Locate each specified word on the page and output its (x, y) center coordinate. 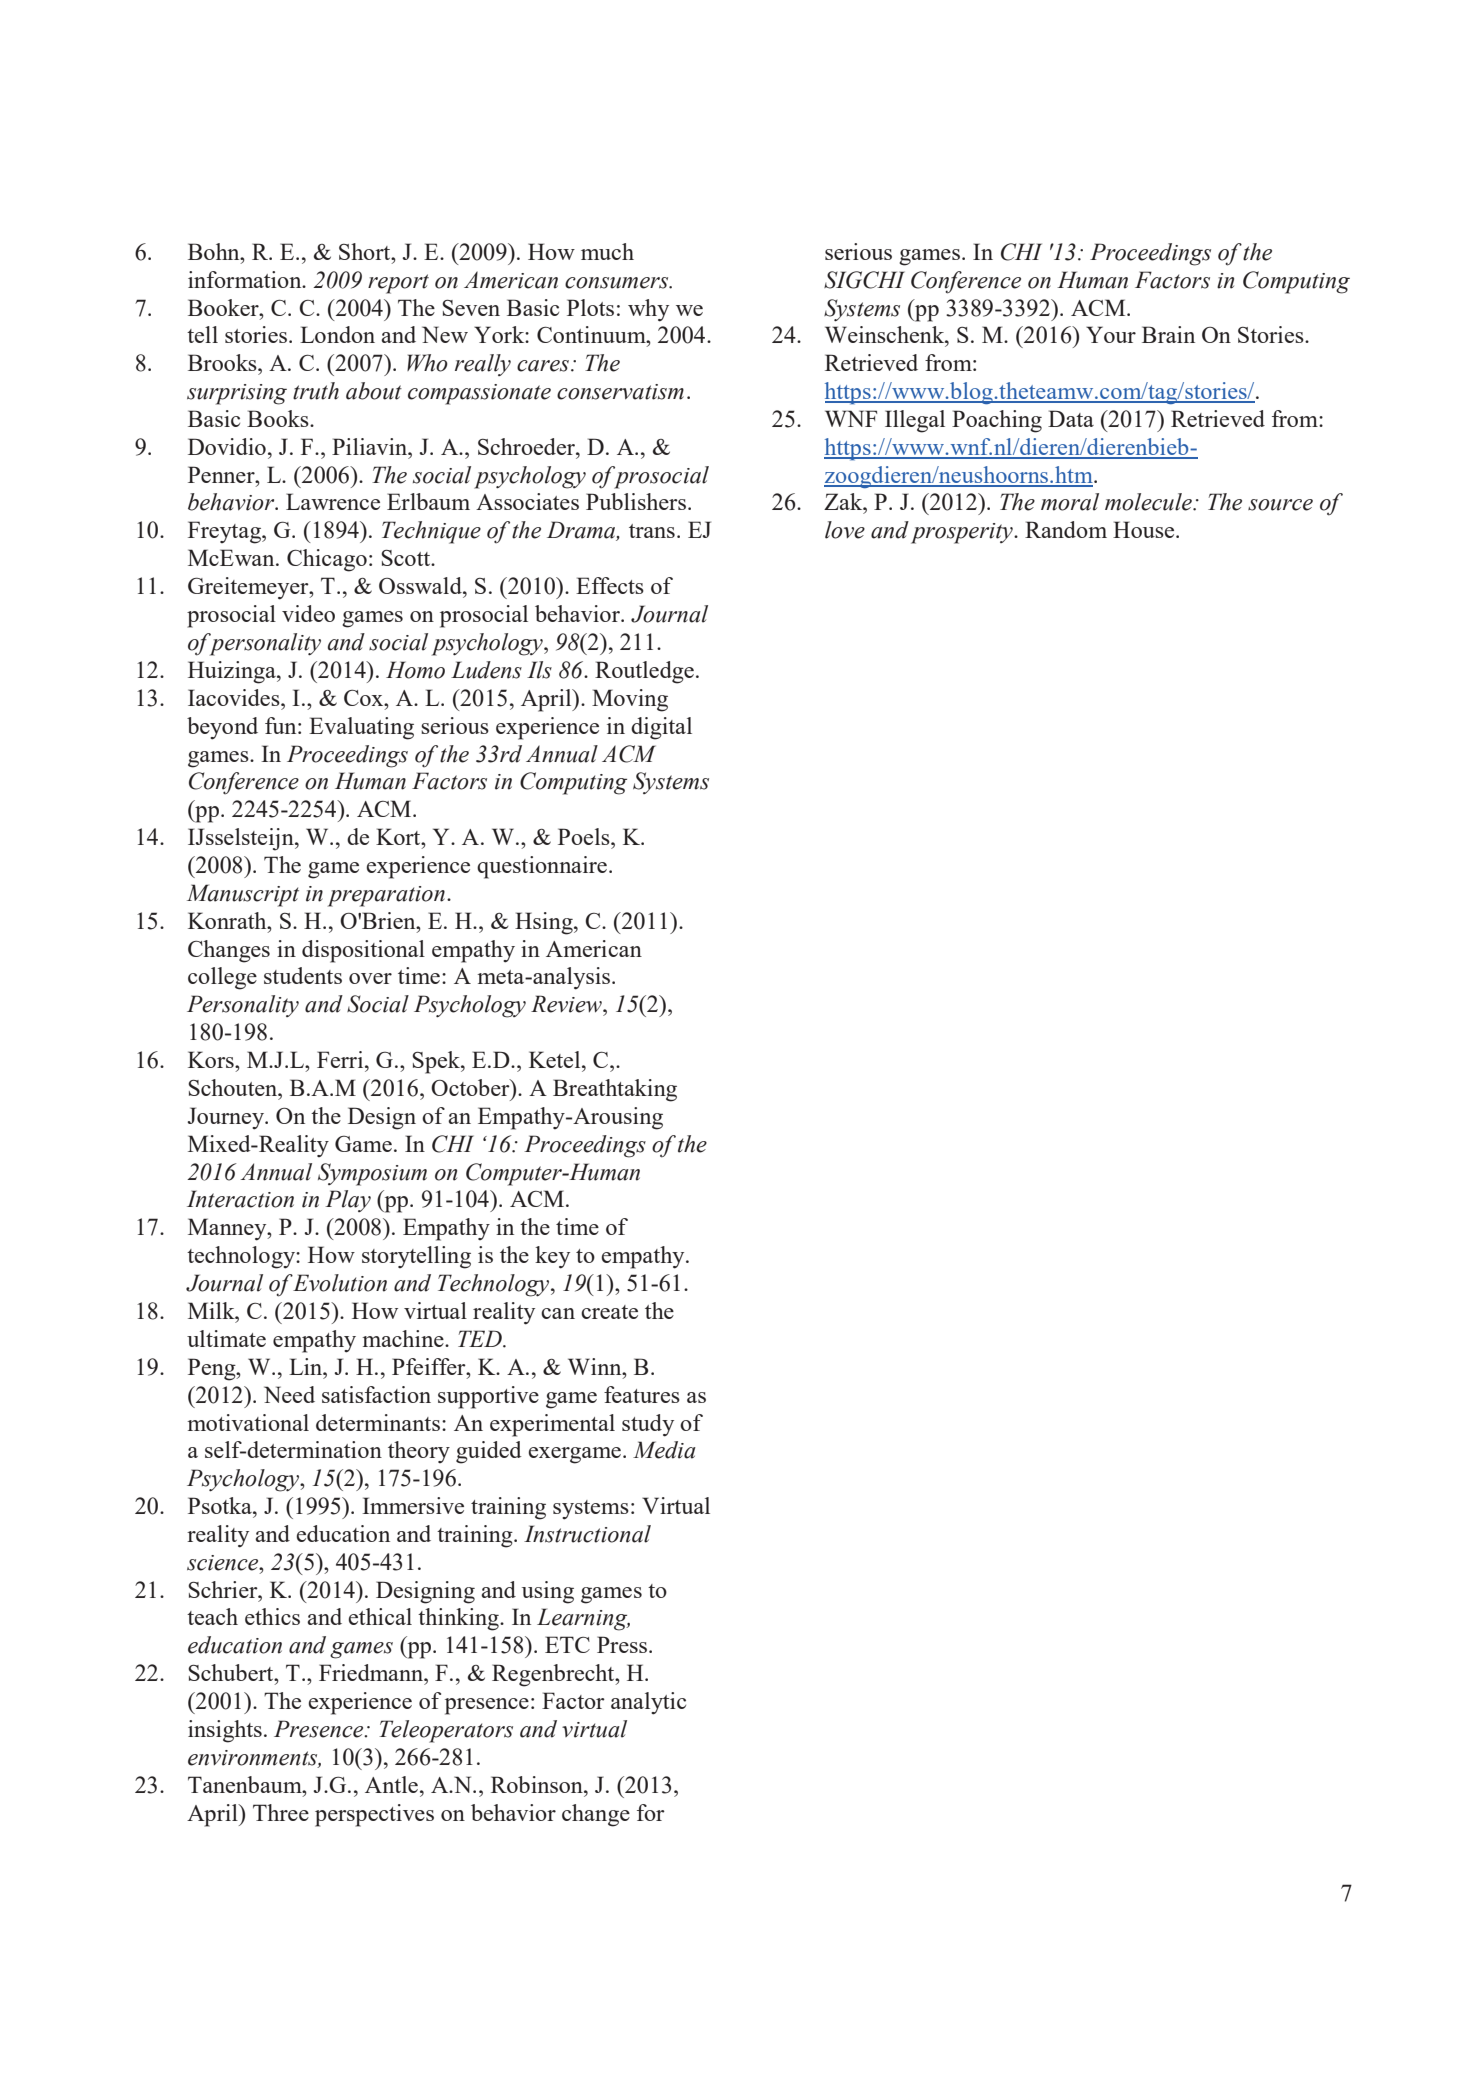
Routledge (644, 672)
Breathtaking (615, 1090)
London (337, 334)
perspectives (374, 1815)
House (1145, 529)
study (648, 1425)
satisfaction (376, 1394)
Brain (1168, 334)
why (648, 310)
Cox (365, 698)
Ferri (341, 1059)
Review (567, 1004)
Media (664, 1450)
